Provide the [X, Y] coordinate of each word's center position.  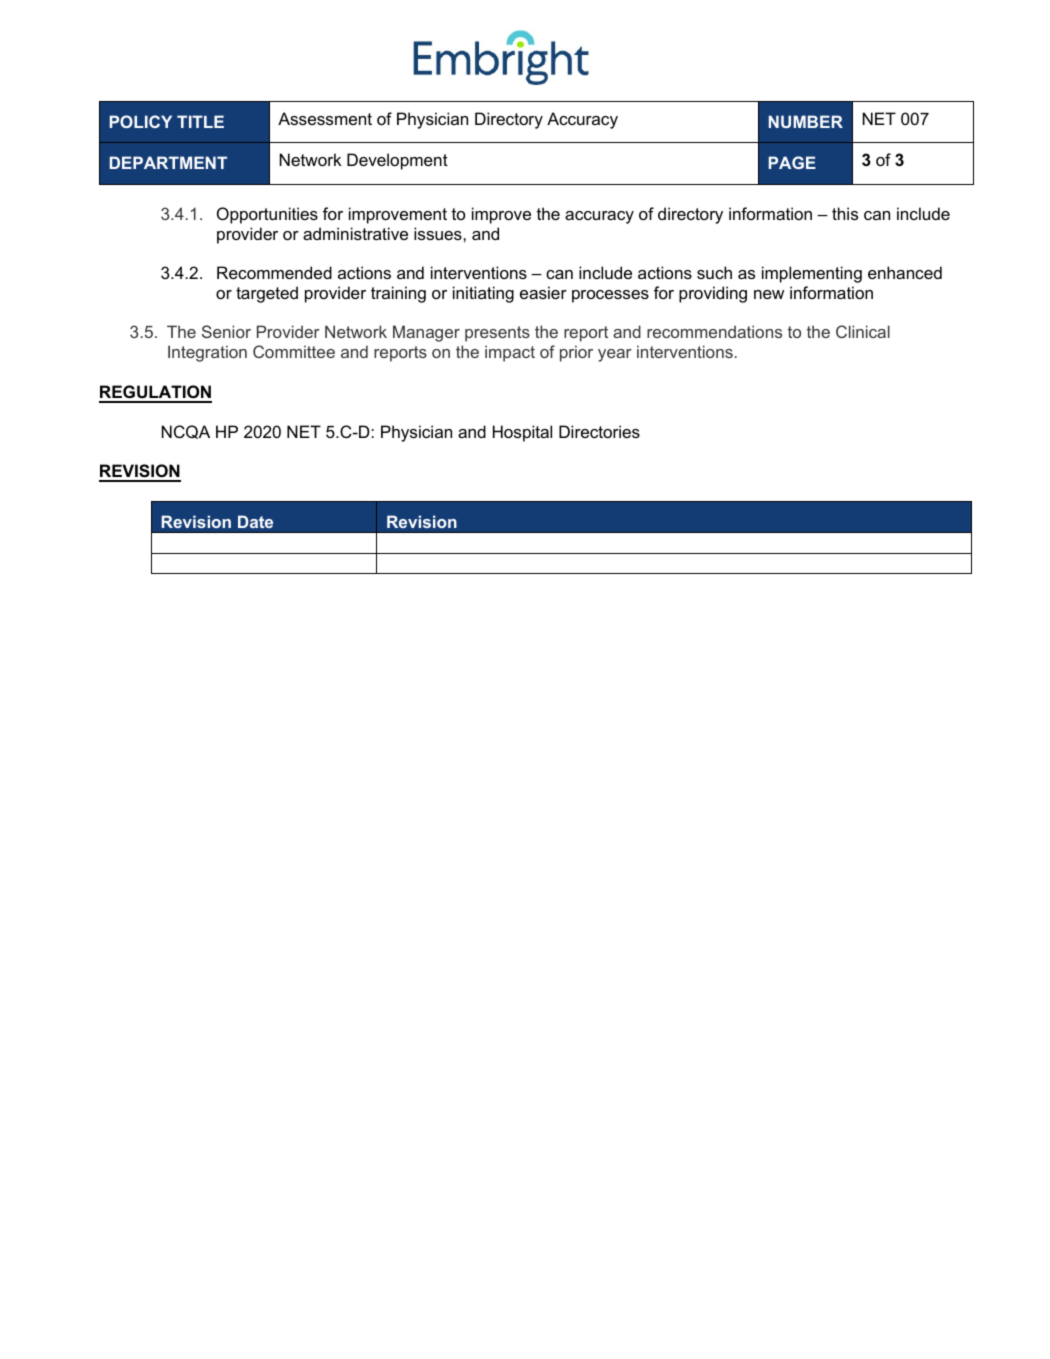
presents [497, 334]
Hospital [522, 433]
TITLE [200, 121]
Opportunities [267, 215]
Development [397, 161]
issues [439, 233]
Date [255, 521]
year [615, 355]
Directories [599, 431]
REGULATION [155, 393]
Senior [226, 331]
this [845, 213]
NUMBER [806, 121]
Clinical [863, 331]
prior [576, 353]
